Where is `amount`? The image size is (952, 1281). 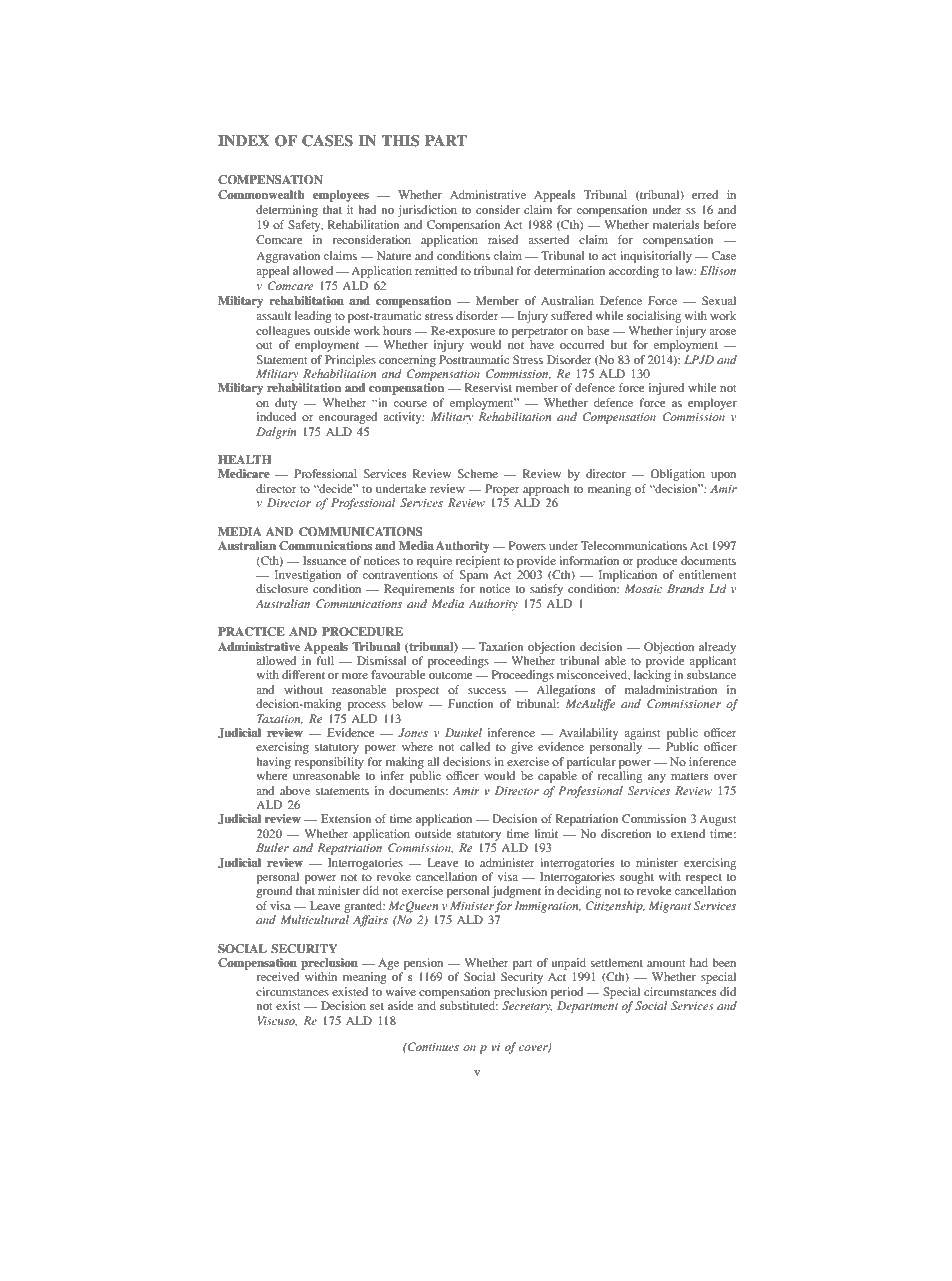
amount is located at coordinates (666, 963).
